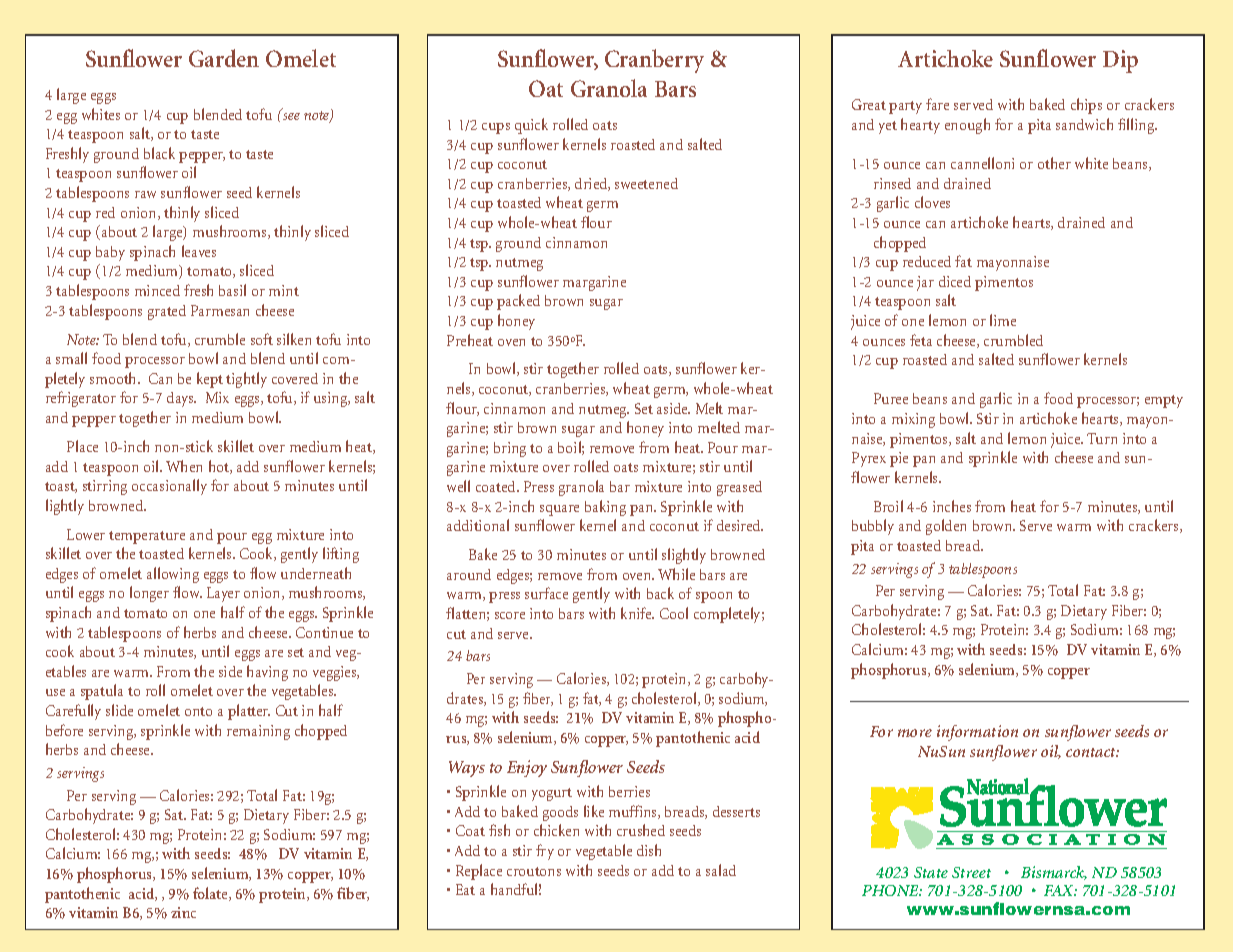  What do you see at coordinates (654, 61) in the image?
I see `Cranberry` at bounding box center [654, 61].
